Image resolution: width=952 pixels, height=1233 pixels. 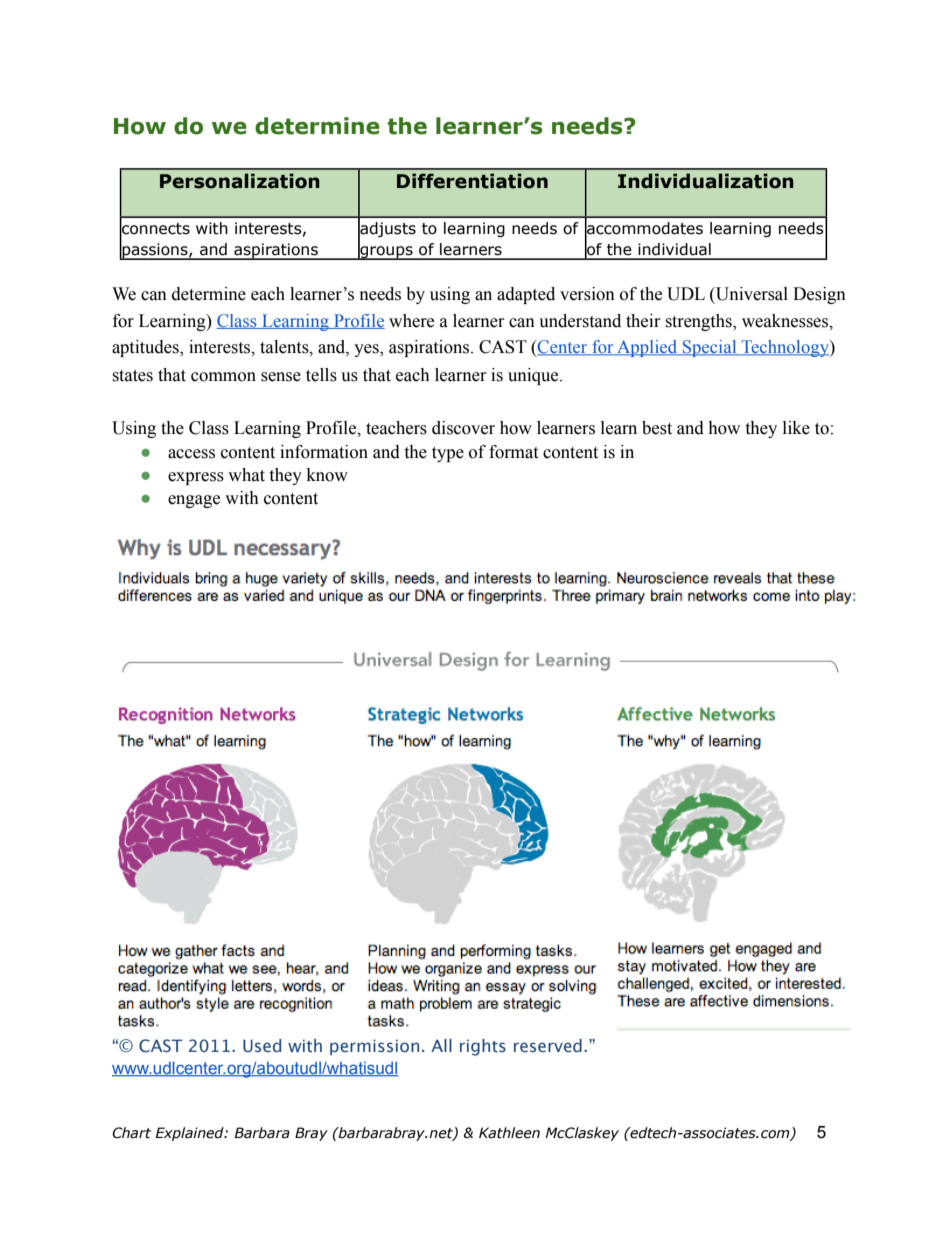 I want to click on Used, so click(x=262, y=1045).
